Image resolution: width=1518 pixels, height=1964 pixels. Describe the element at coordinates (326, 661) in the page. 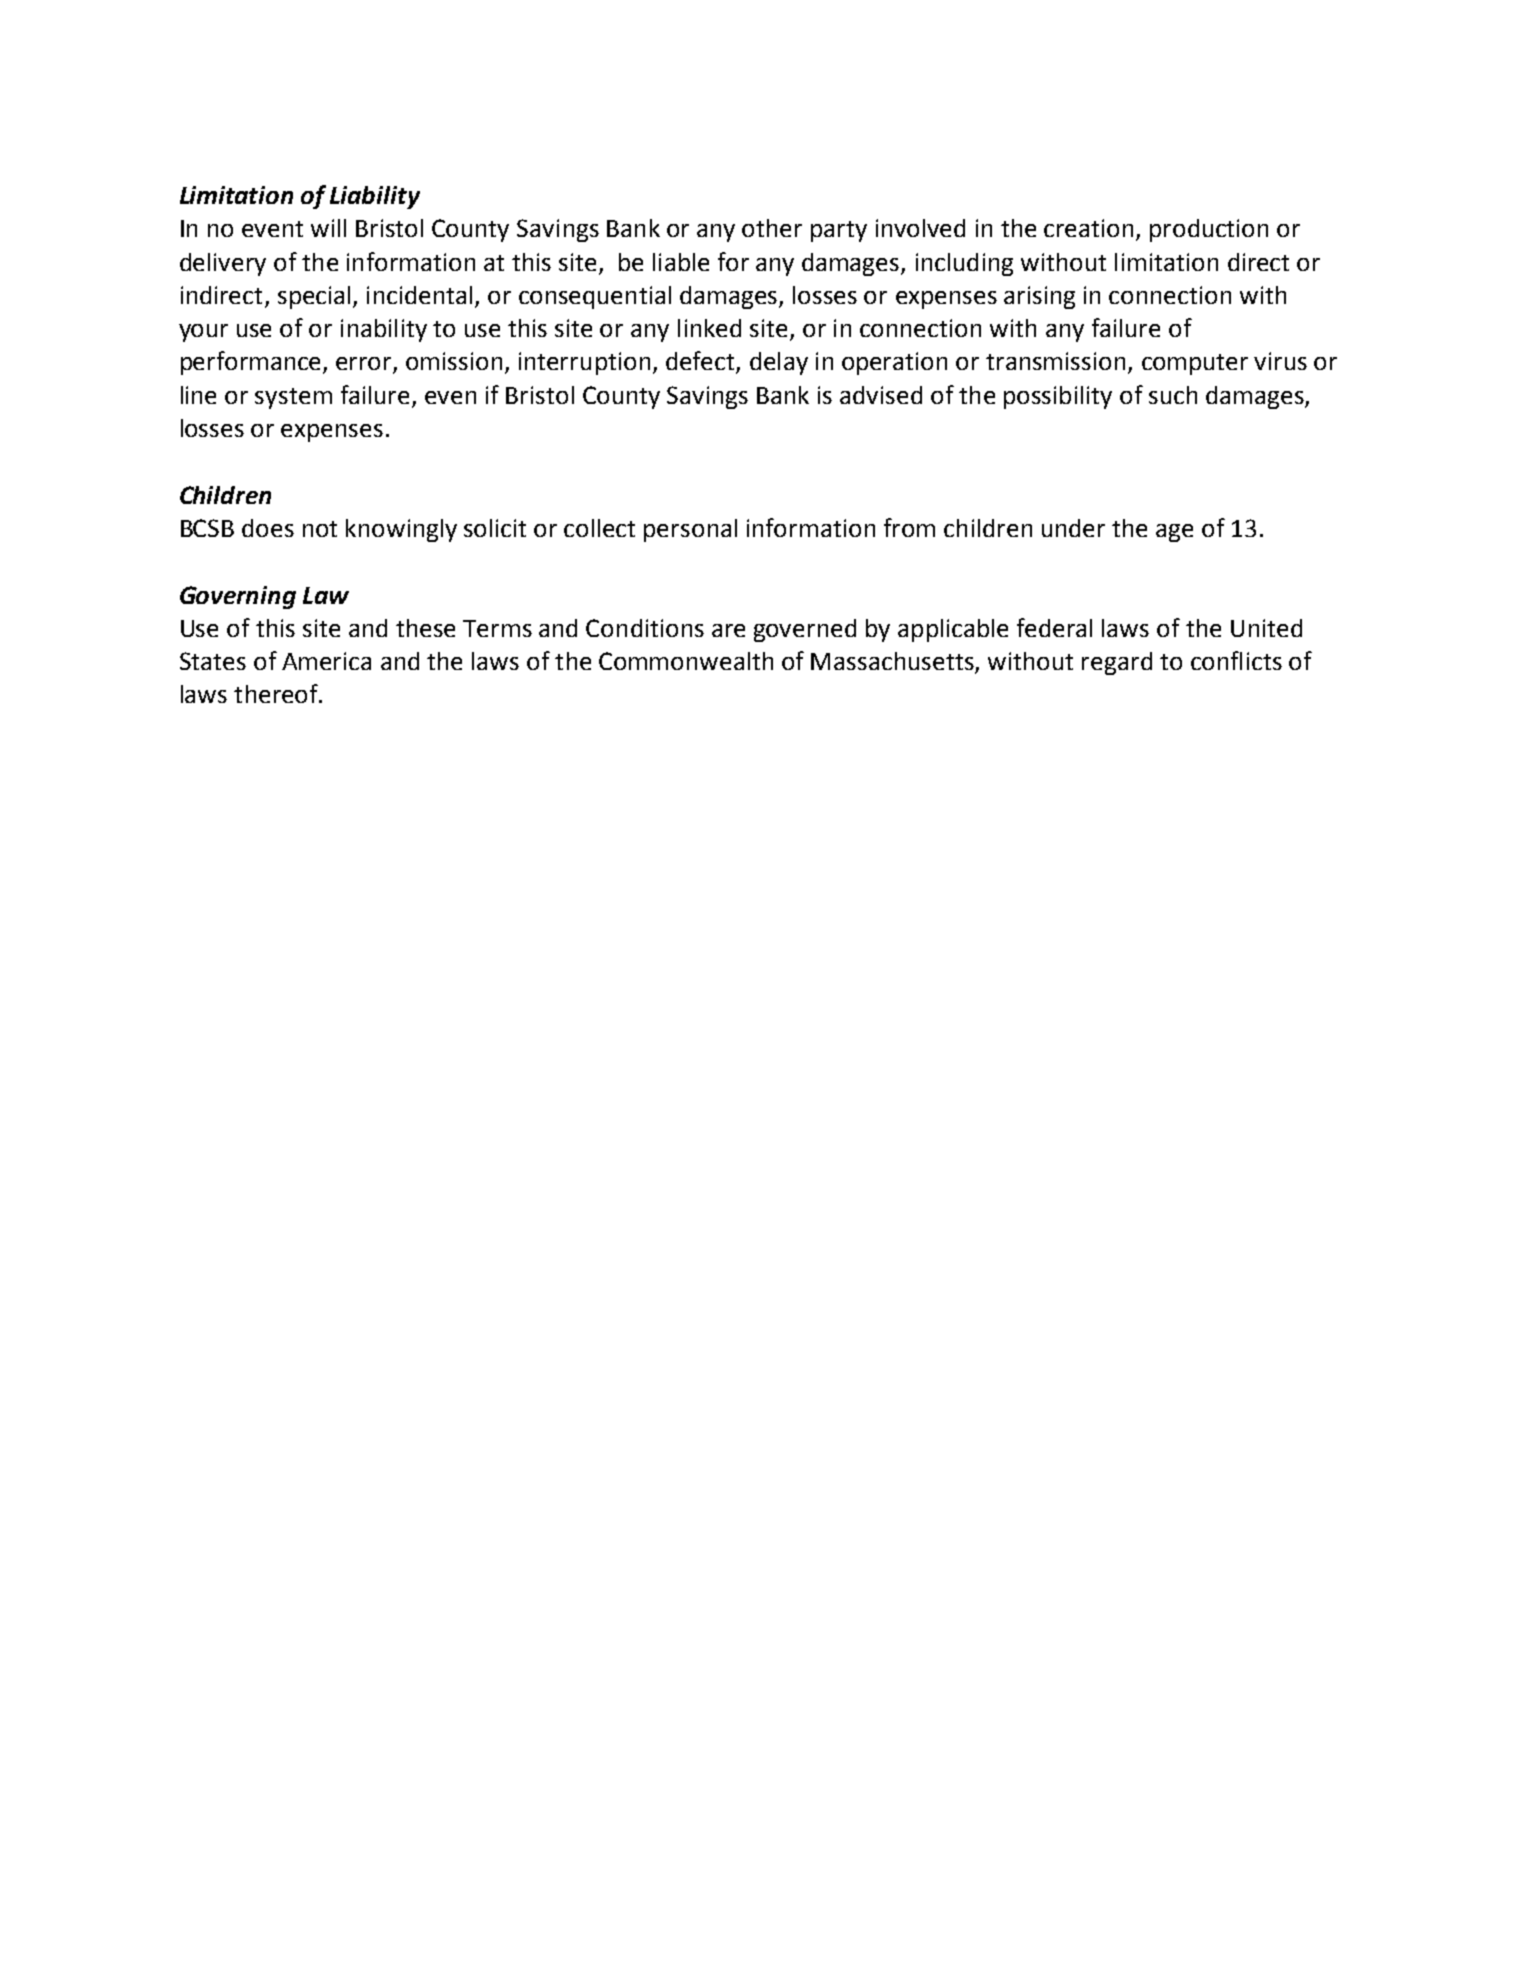

I see `America` at that location.
